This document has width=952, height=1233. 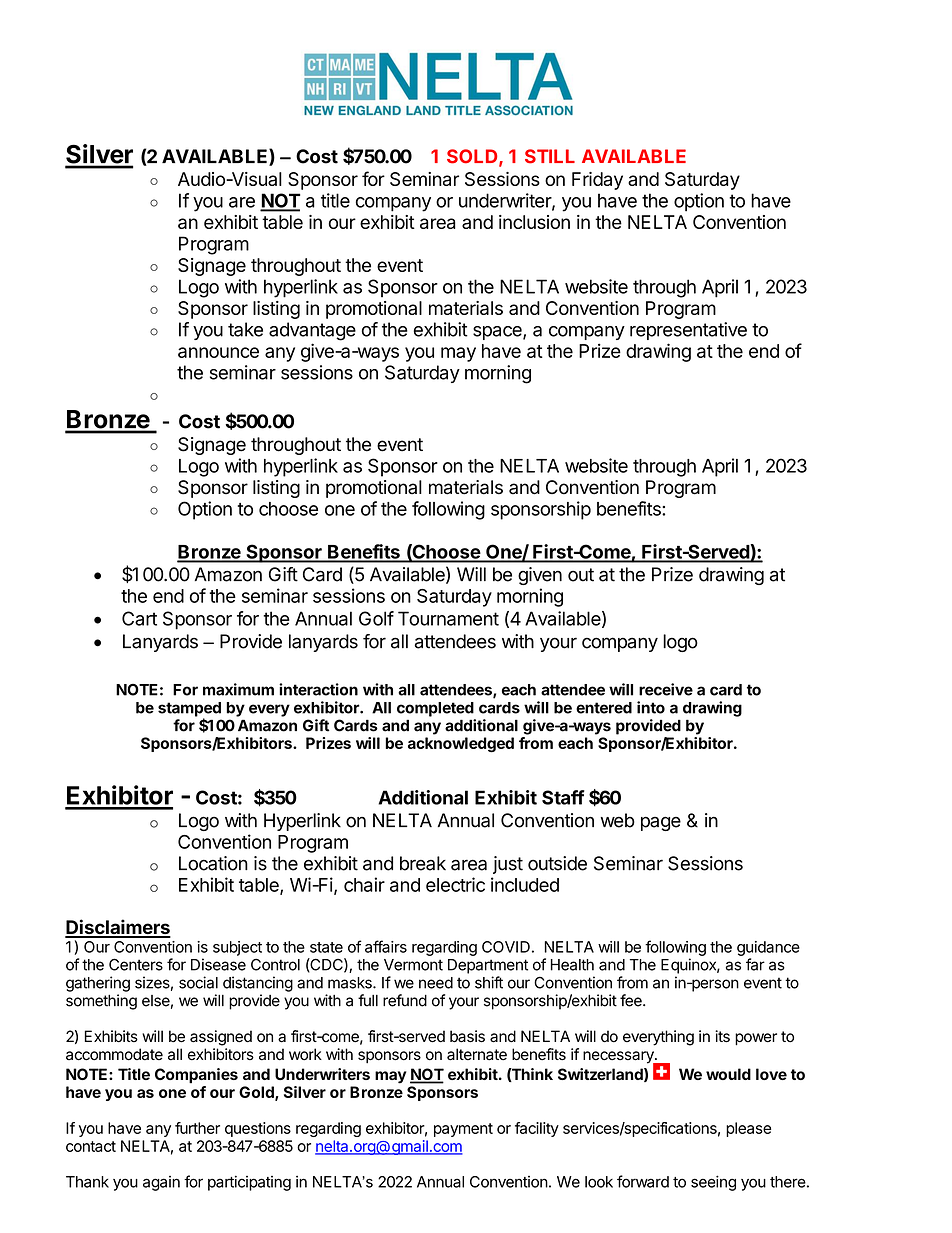 What do you see at coordinates (197, 1128) in the document?
I see `further` at bounding box center [197, 1128].
